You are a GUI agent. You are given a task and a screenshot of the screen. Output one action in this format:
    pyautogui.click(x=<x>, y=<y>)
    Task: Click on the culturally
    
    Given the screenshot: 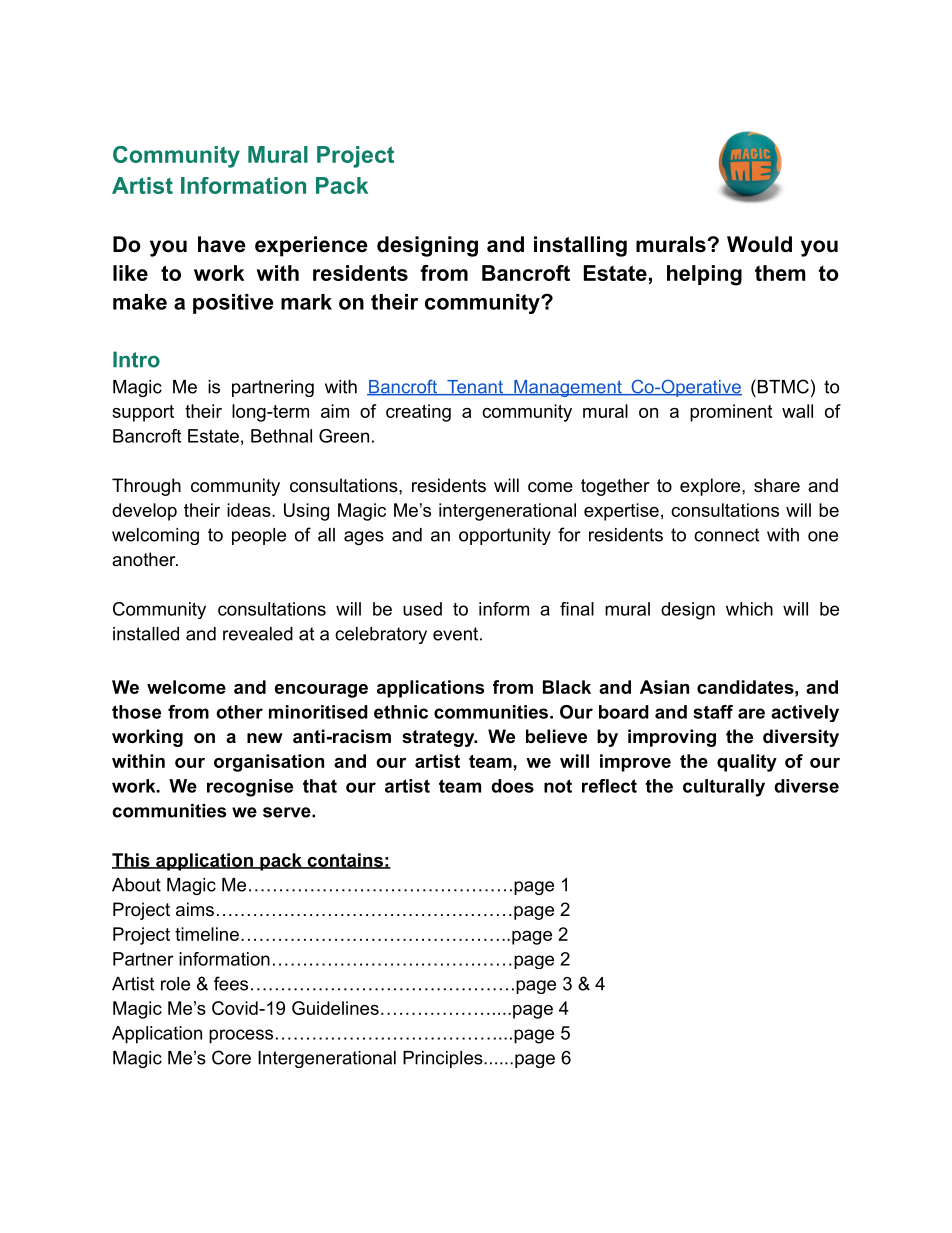 What is the action you would take?
    pyautogui.click(x=724, y=788)
